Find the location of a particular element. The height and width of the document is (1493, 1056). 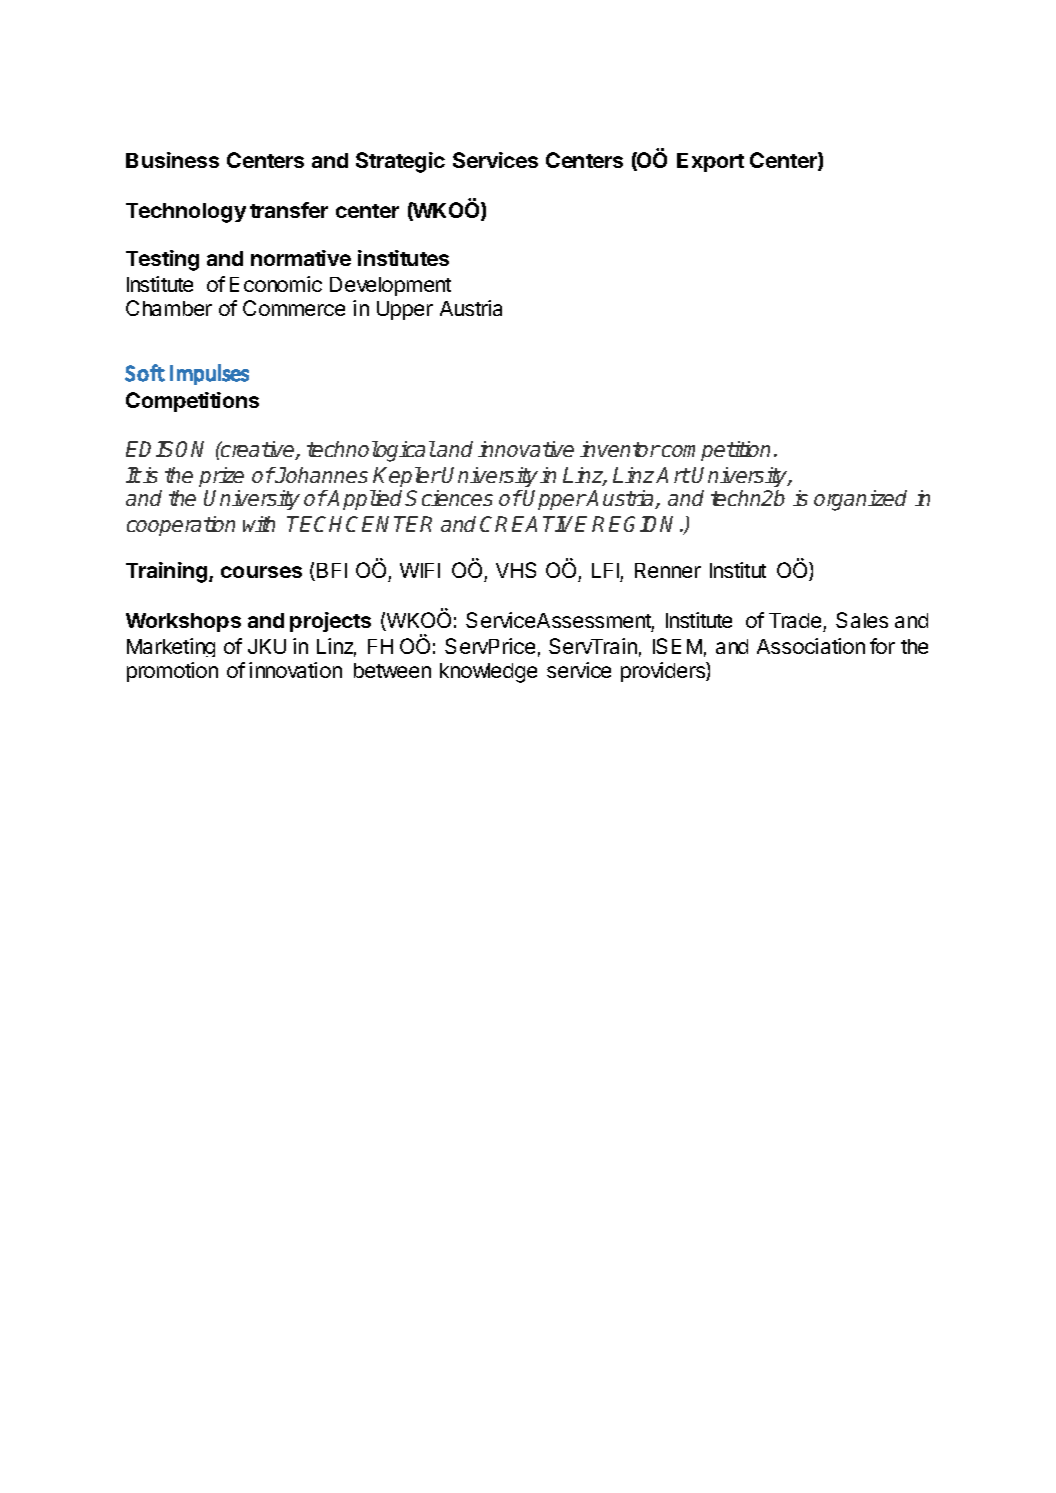

Strategic is located at coordinates (400, 162).
